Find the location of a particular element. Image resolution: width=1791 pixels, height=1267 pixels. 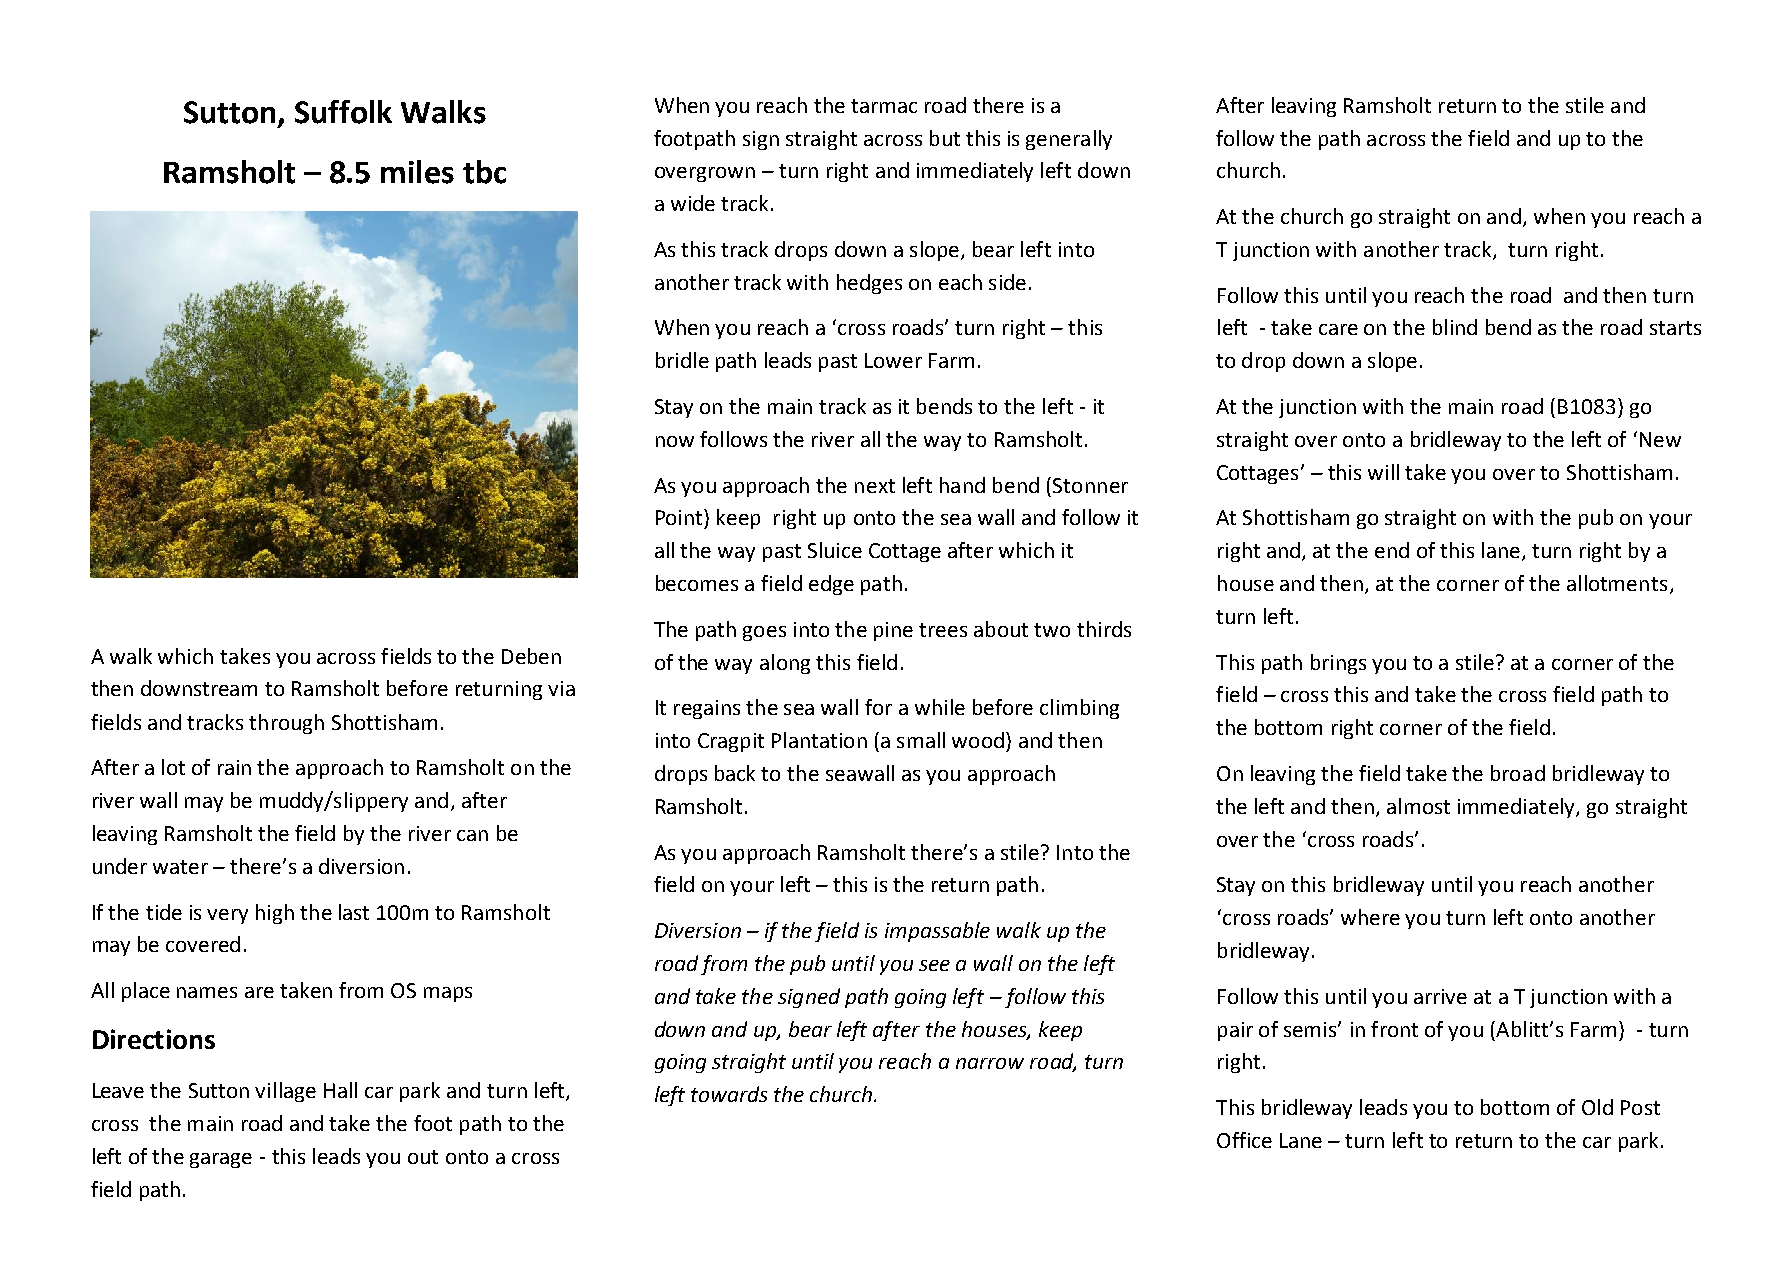

generally is located at coordinates (1069, 140).
